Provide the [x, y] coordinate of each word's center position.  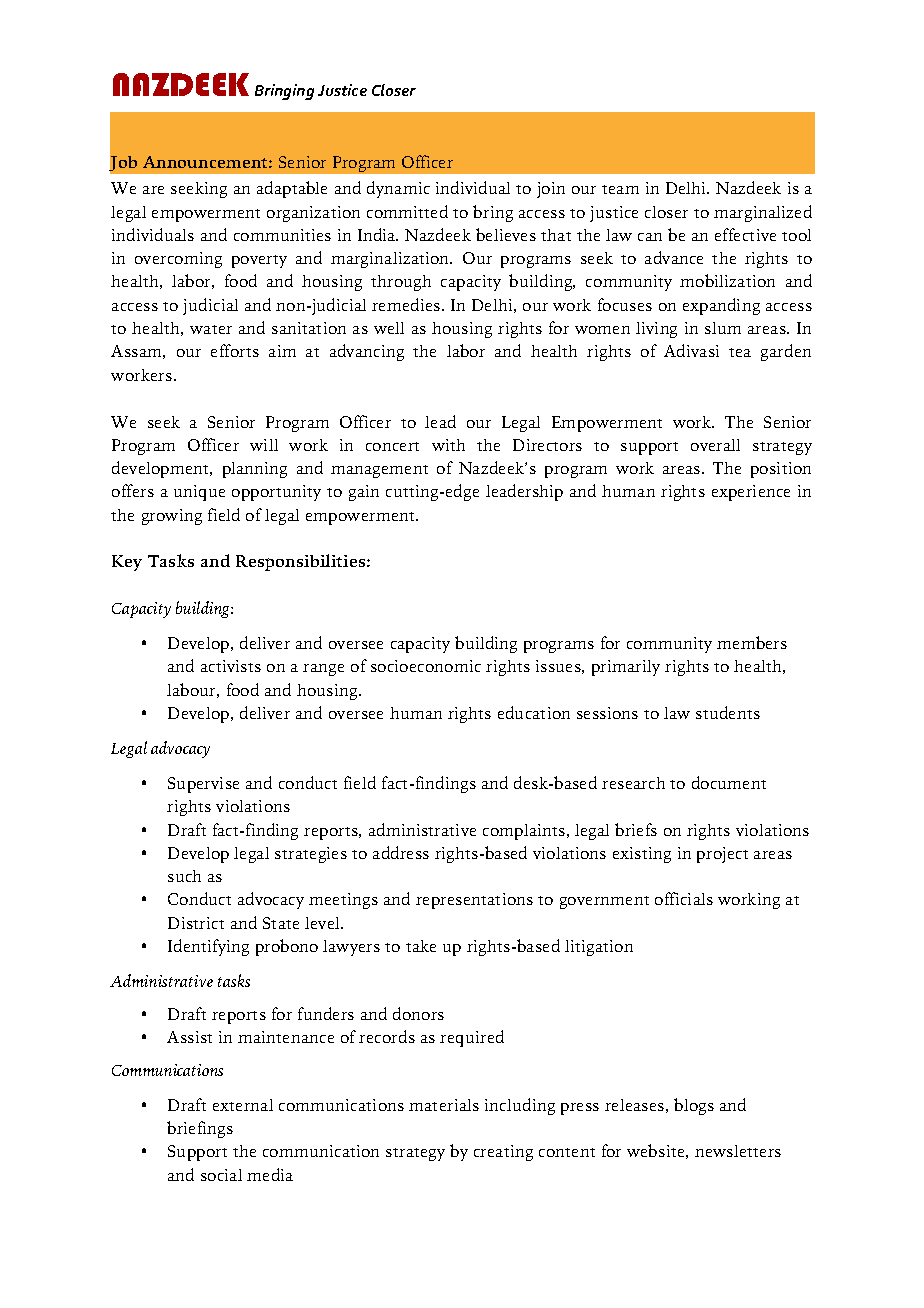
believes [506, 234]
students [728, 712]
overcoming [178, 260]
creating [503, 1153]
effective [745, 234]
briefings [200, 1129]
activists [231, 666]
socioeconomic [426, 666]
